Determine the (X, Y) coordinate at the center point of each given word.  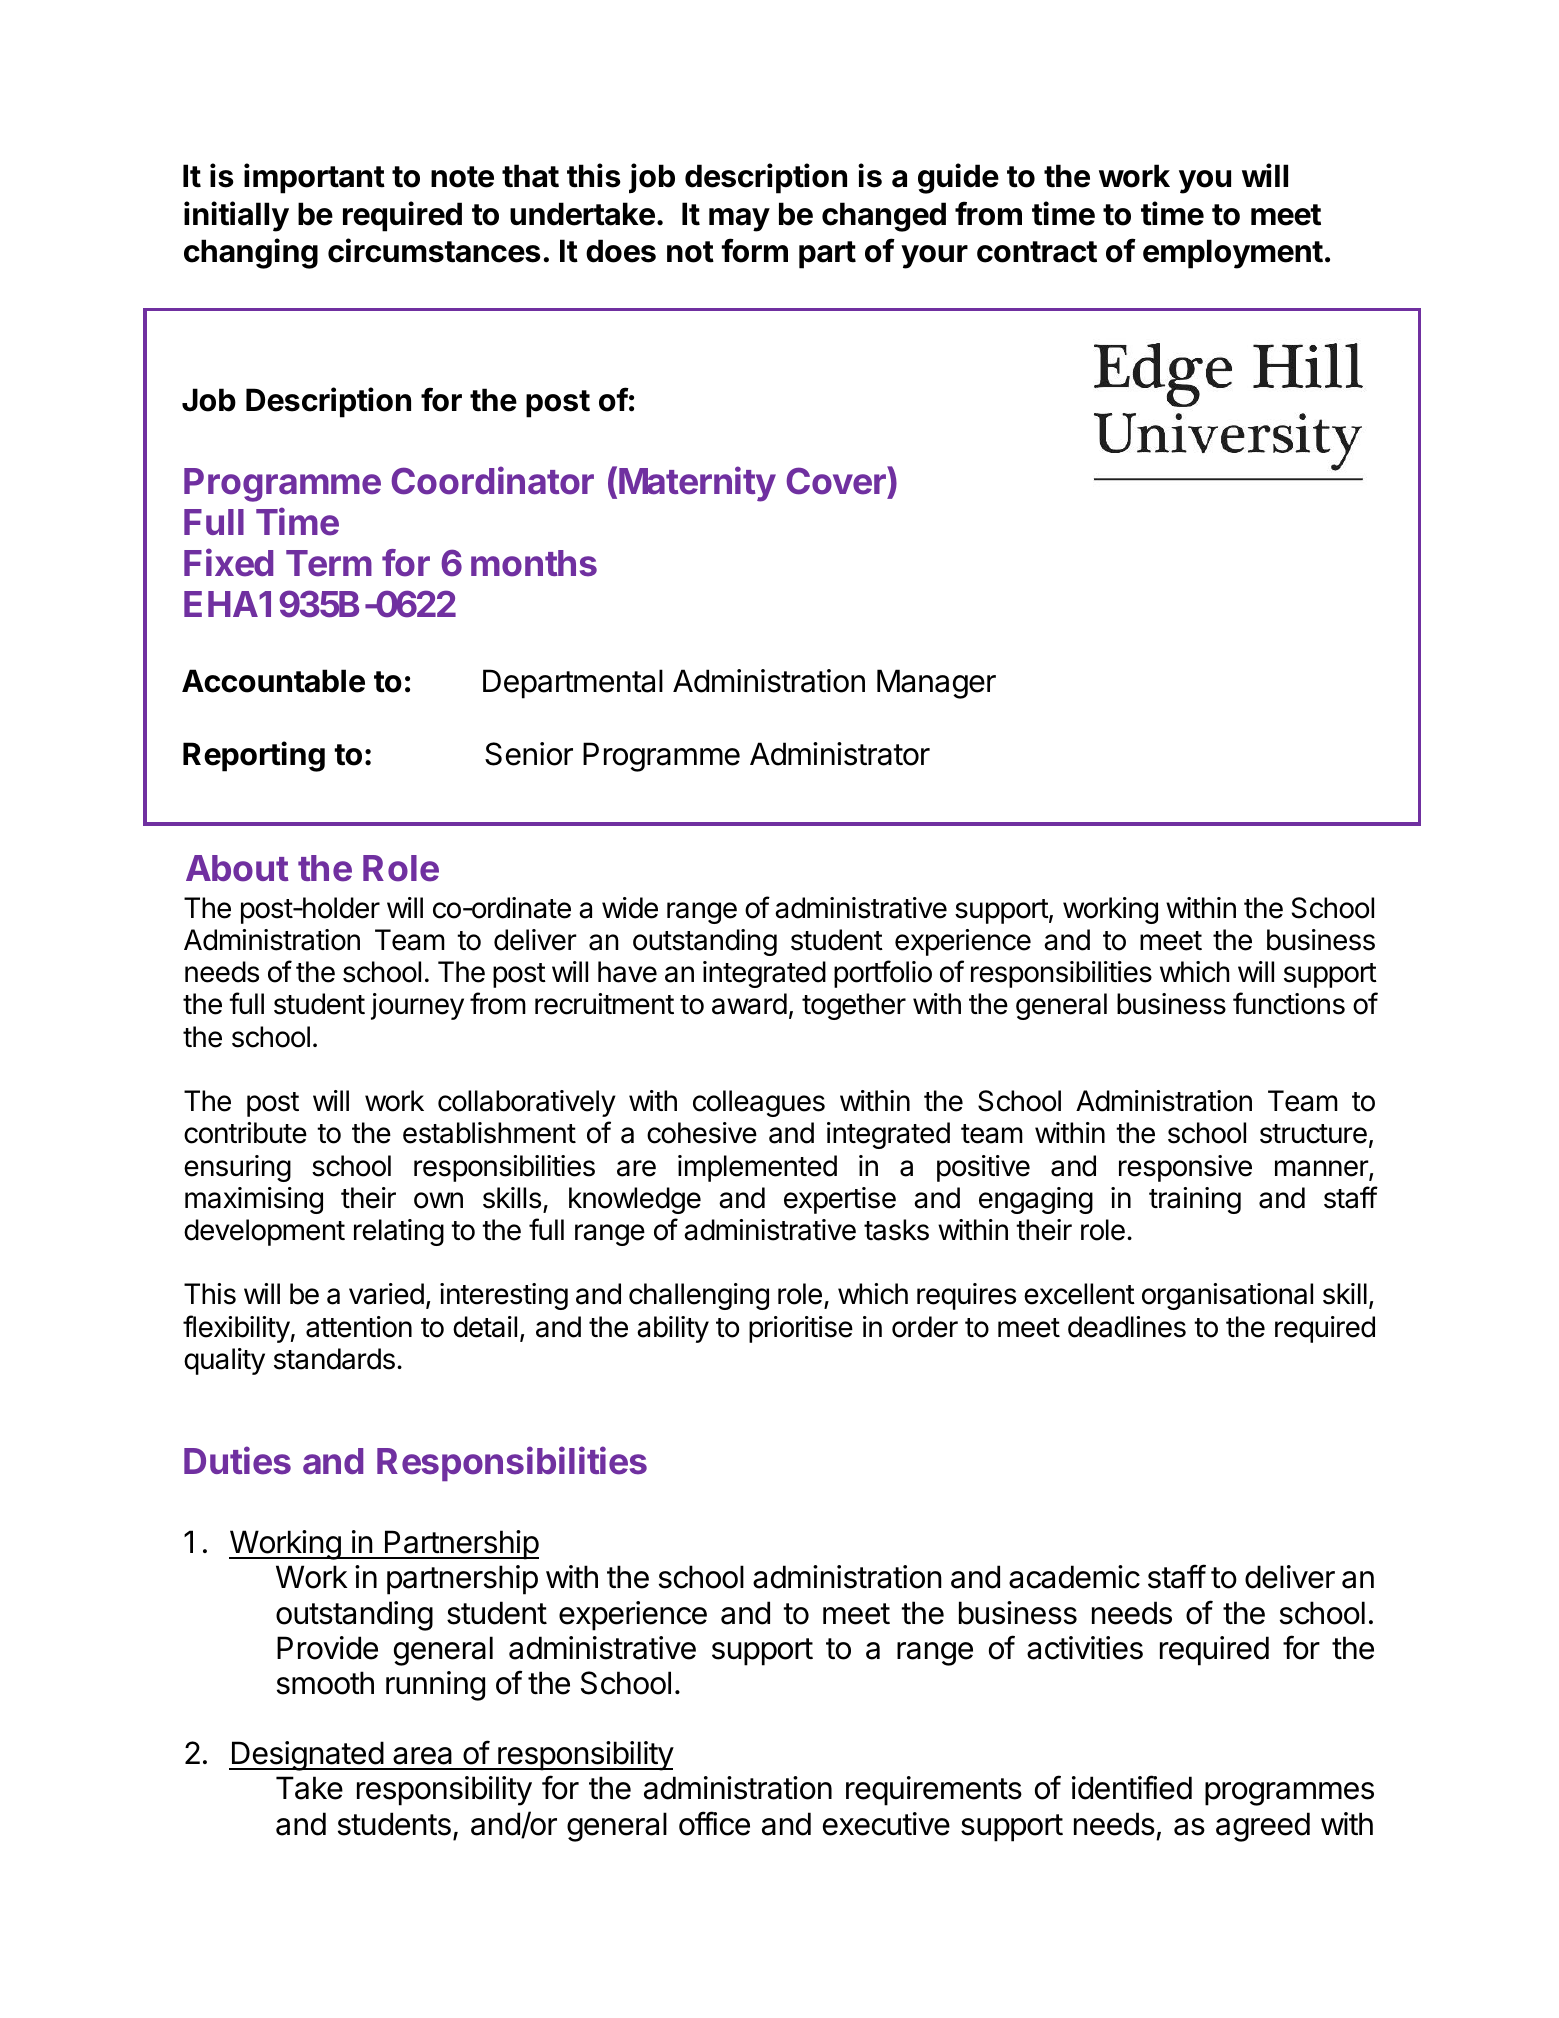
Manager (936, 684)
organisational (1227, 1296)
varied (386, 1294)
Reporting (254, 756)
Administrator (840, 754)
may (739, 220)
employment (1233, 254)
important (314, 178)
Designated (307, 1756)
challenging (699, 1296)
